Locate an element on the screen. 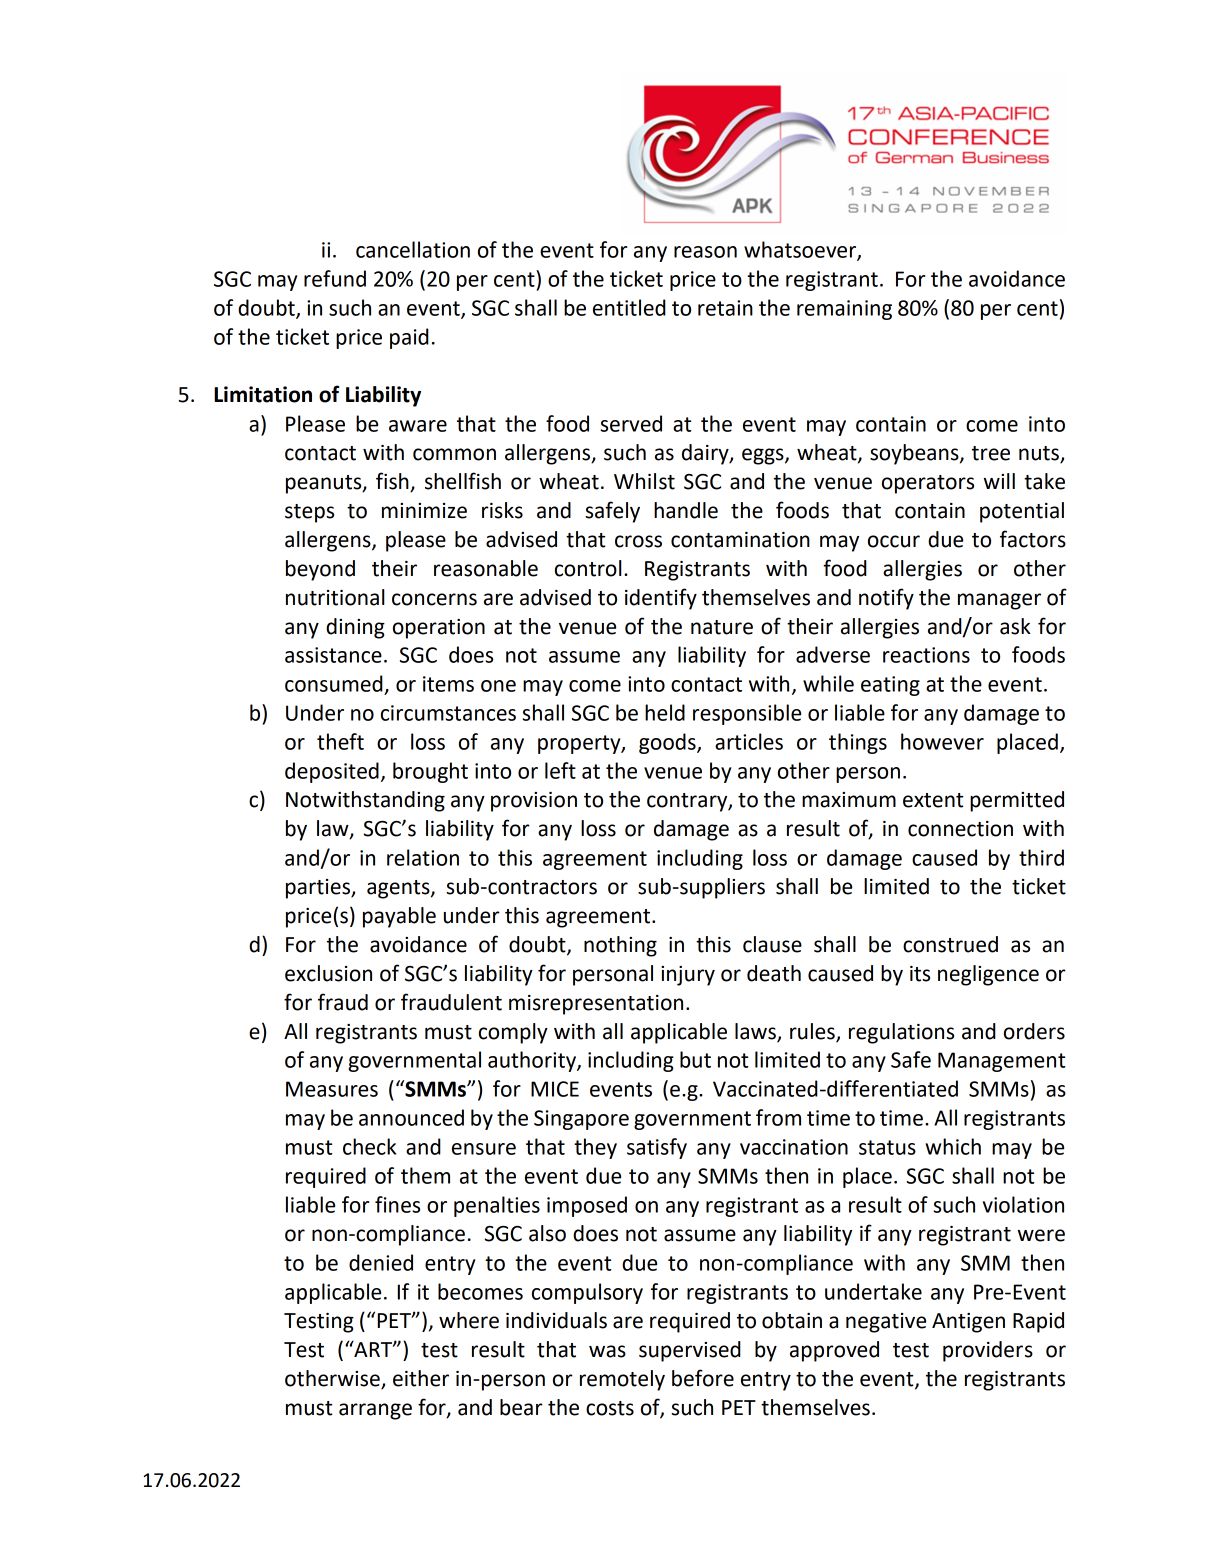  arrange is located at coordinates (375, 1411).
